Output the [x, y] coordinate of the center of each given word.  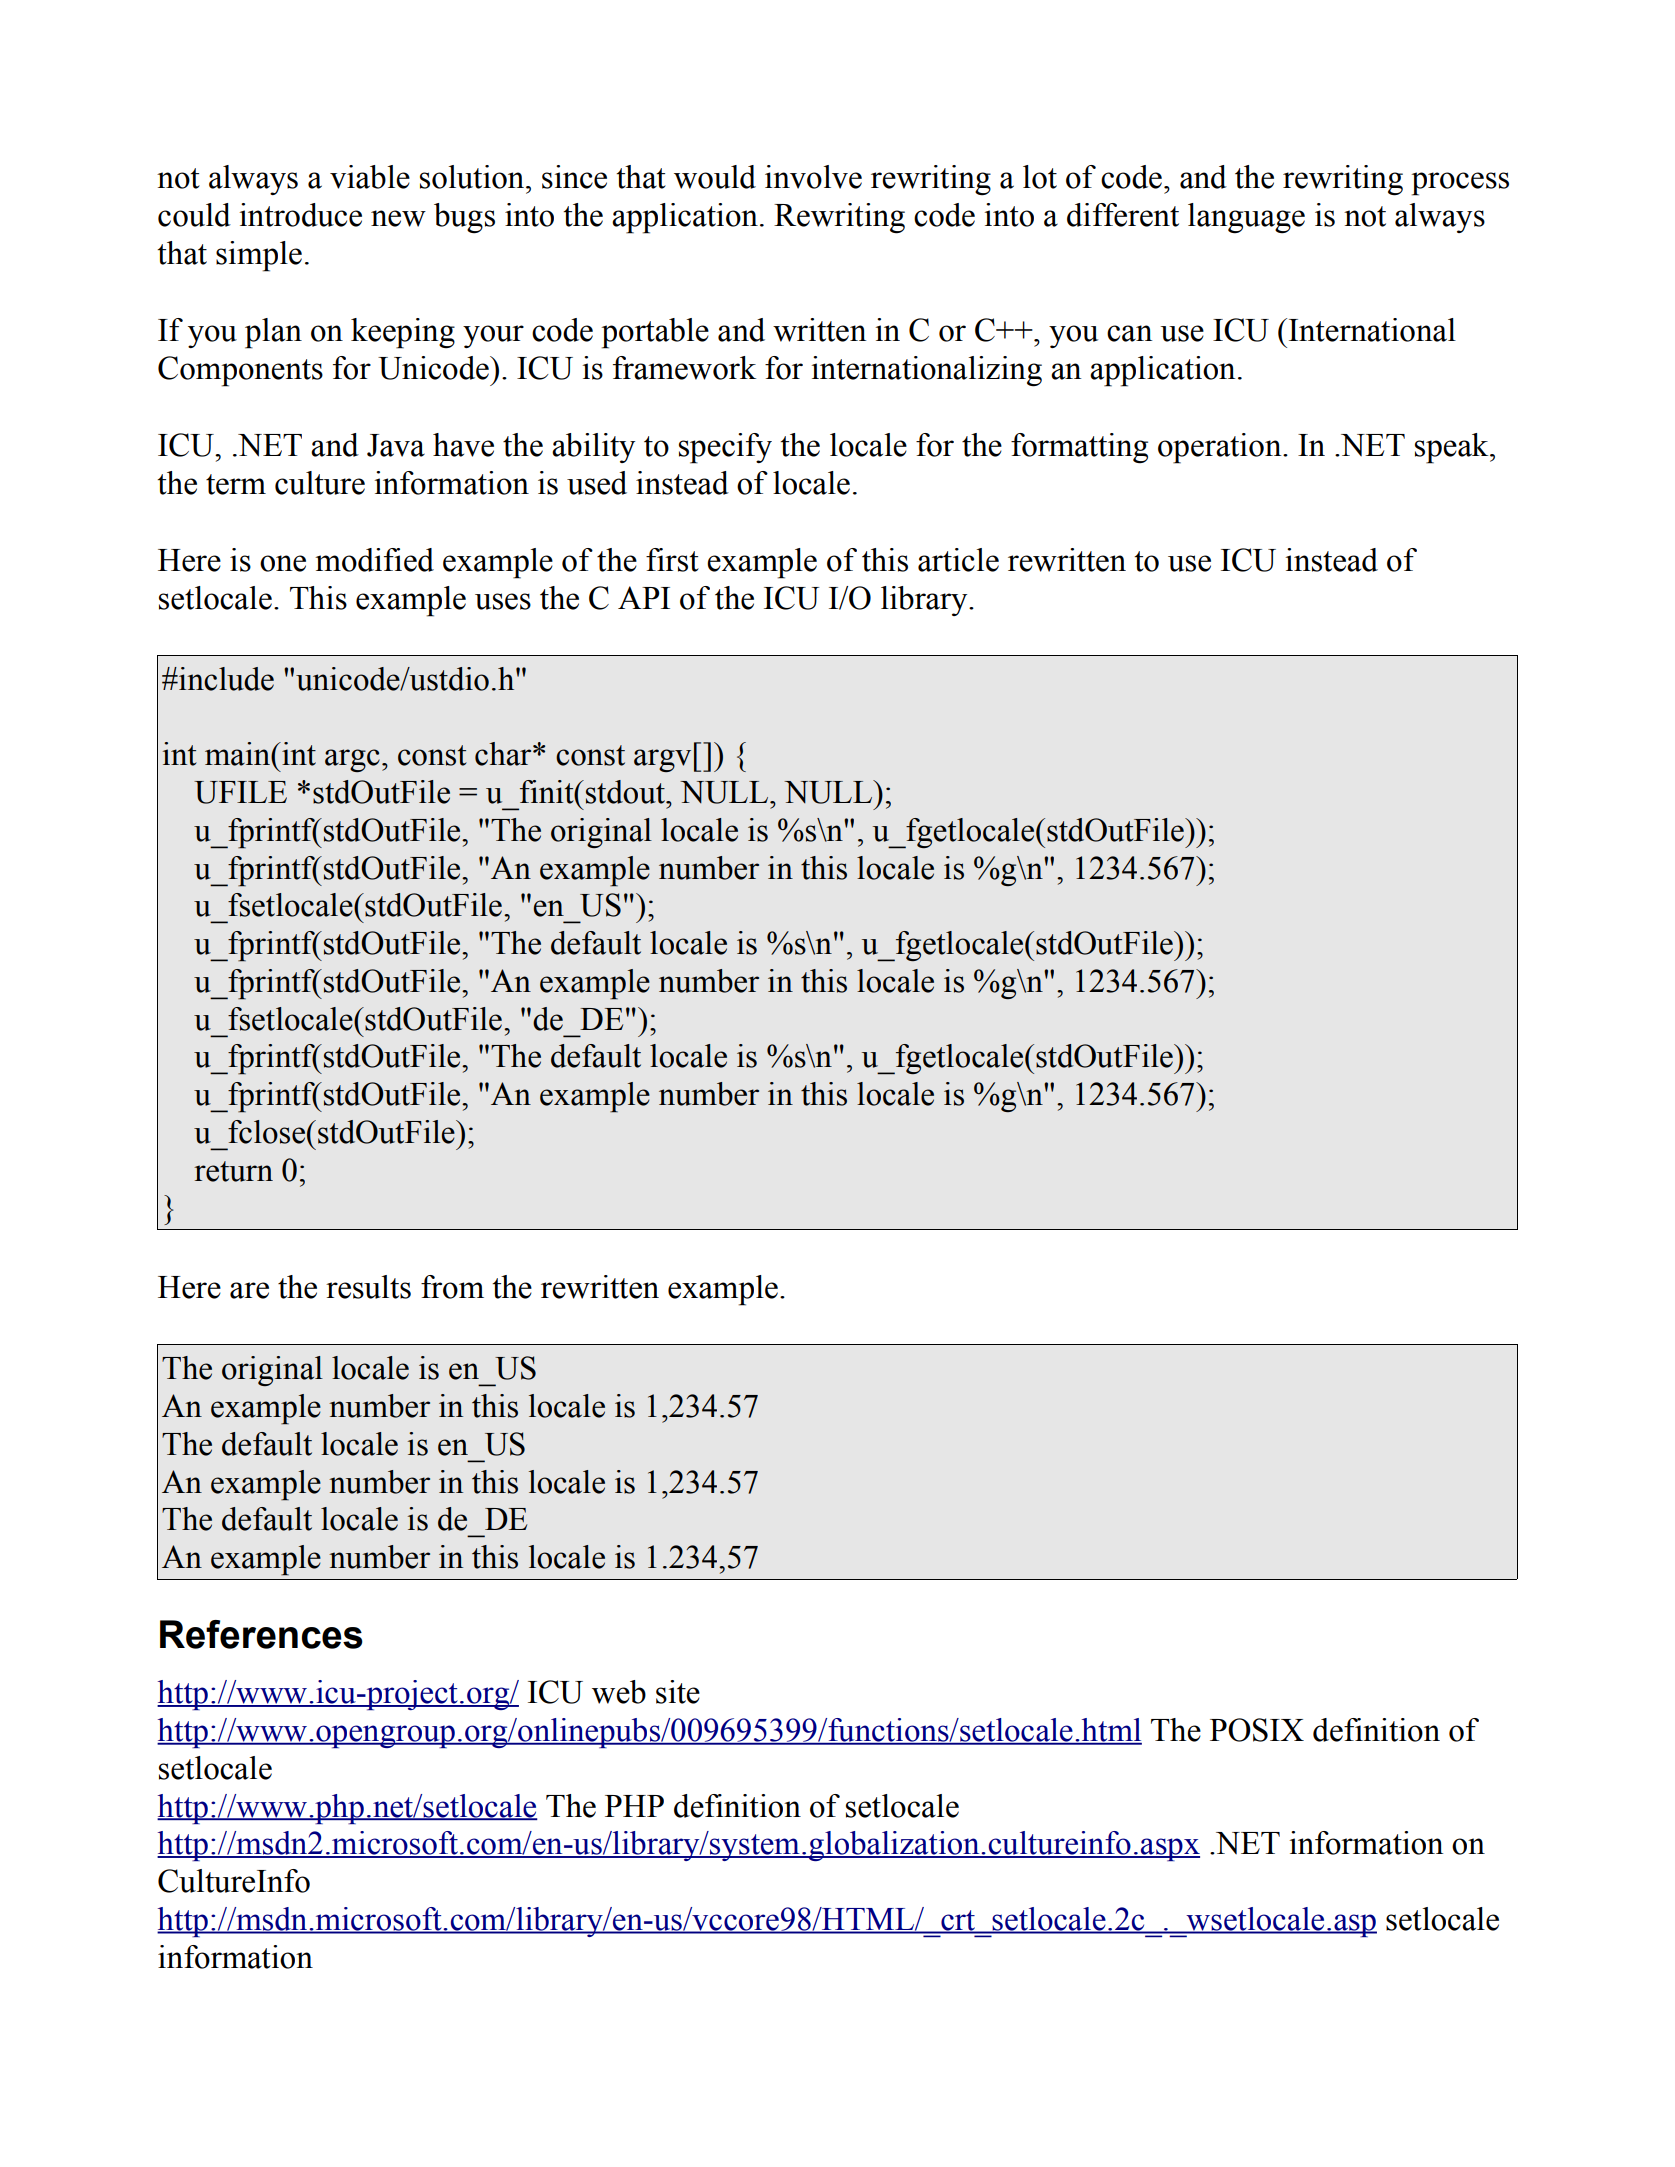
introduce [301, 215]
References [261, 1634]
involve [813, 177]
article [958, 560]
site [678, 1692]
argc [352, 760]
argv [662, 760]
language [1246, 218]
